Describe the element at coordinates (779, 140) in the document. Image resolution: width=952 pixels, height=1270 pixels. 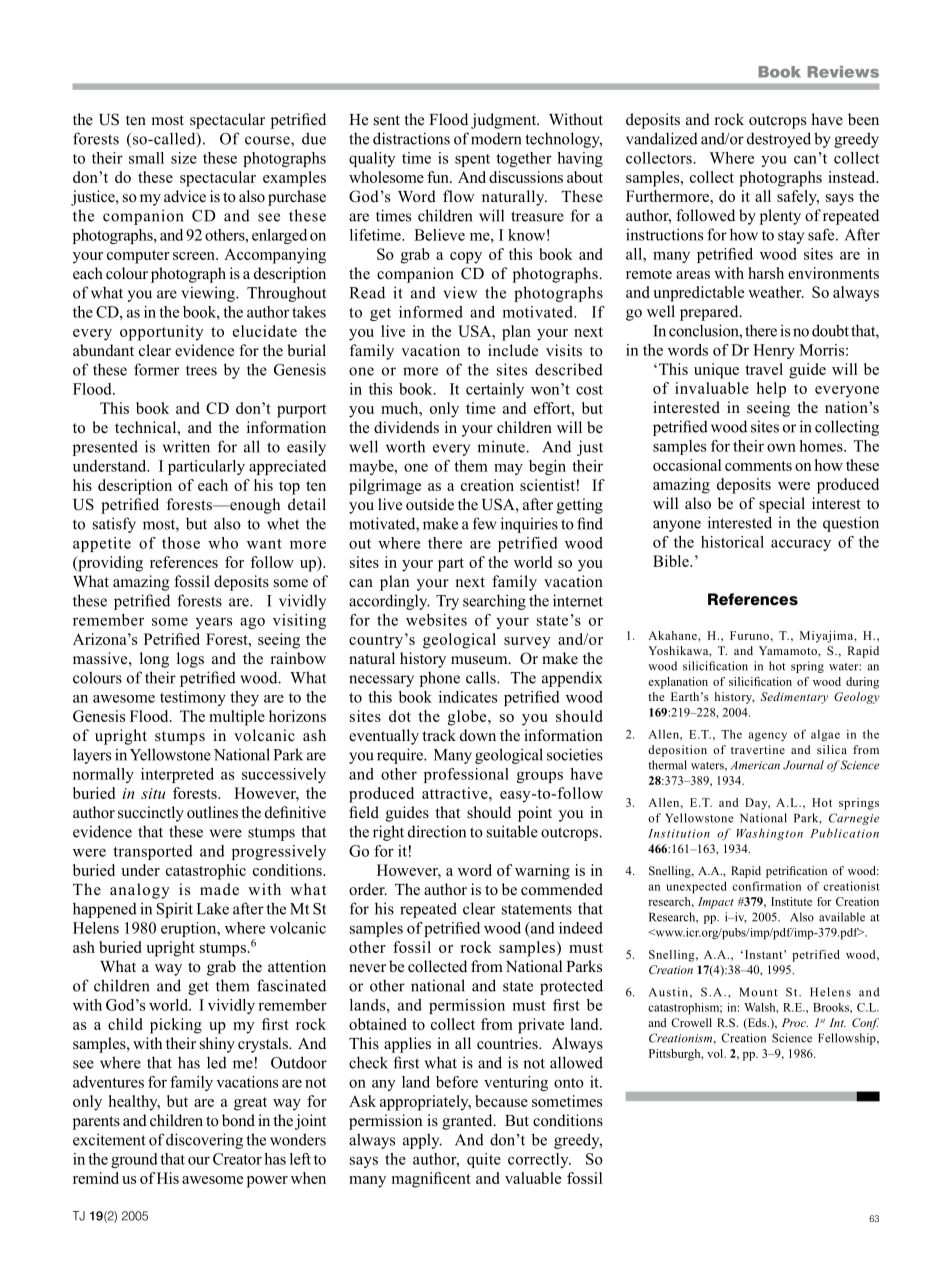
I see `destroyed` at that location.
